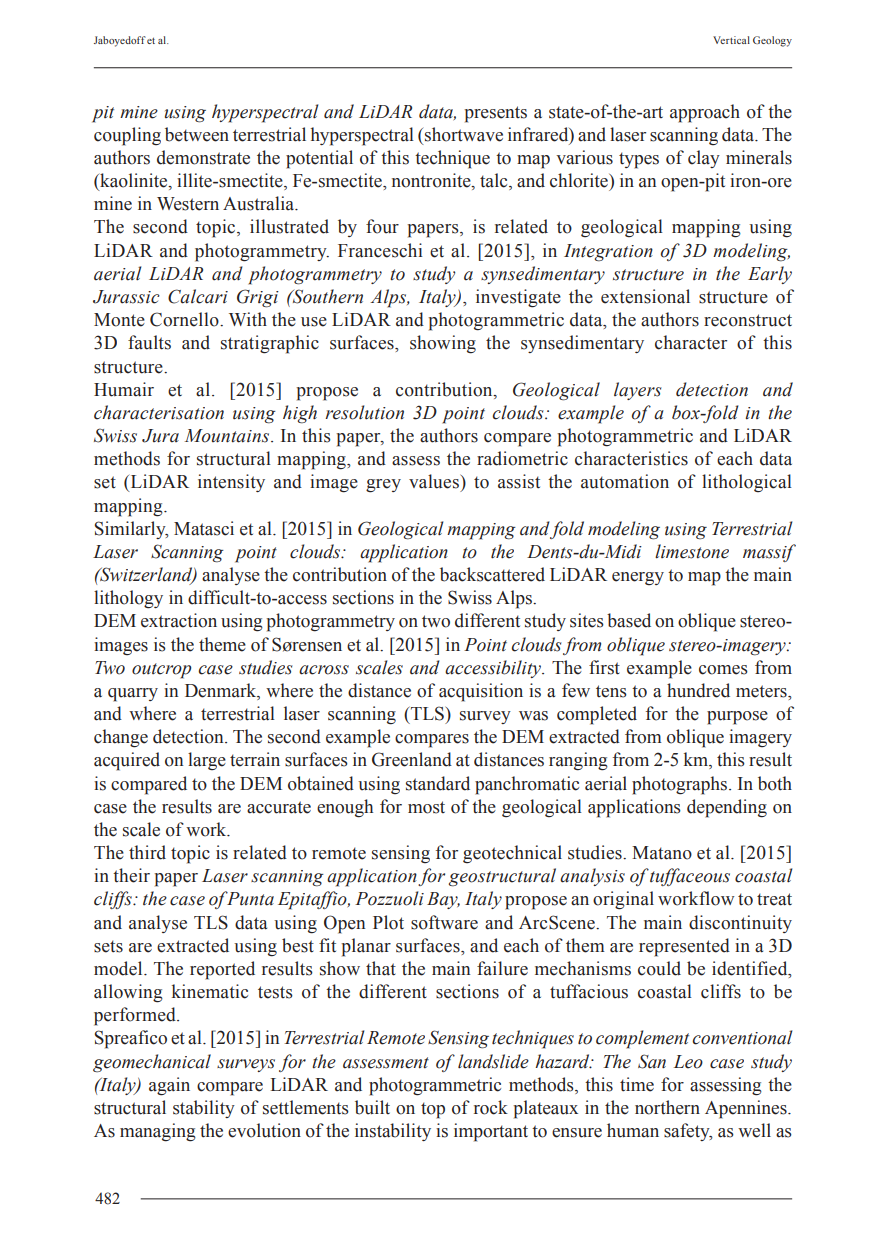  I want to click on photographs, so click(679, 785).
